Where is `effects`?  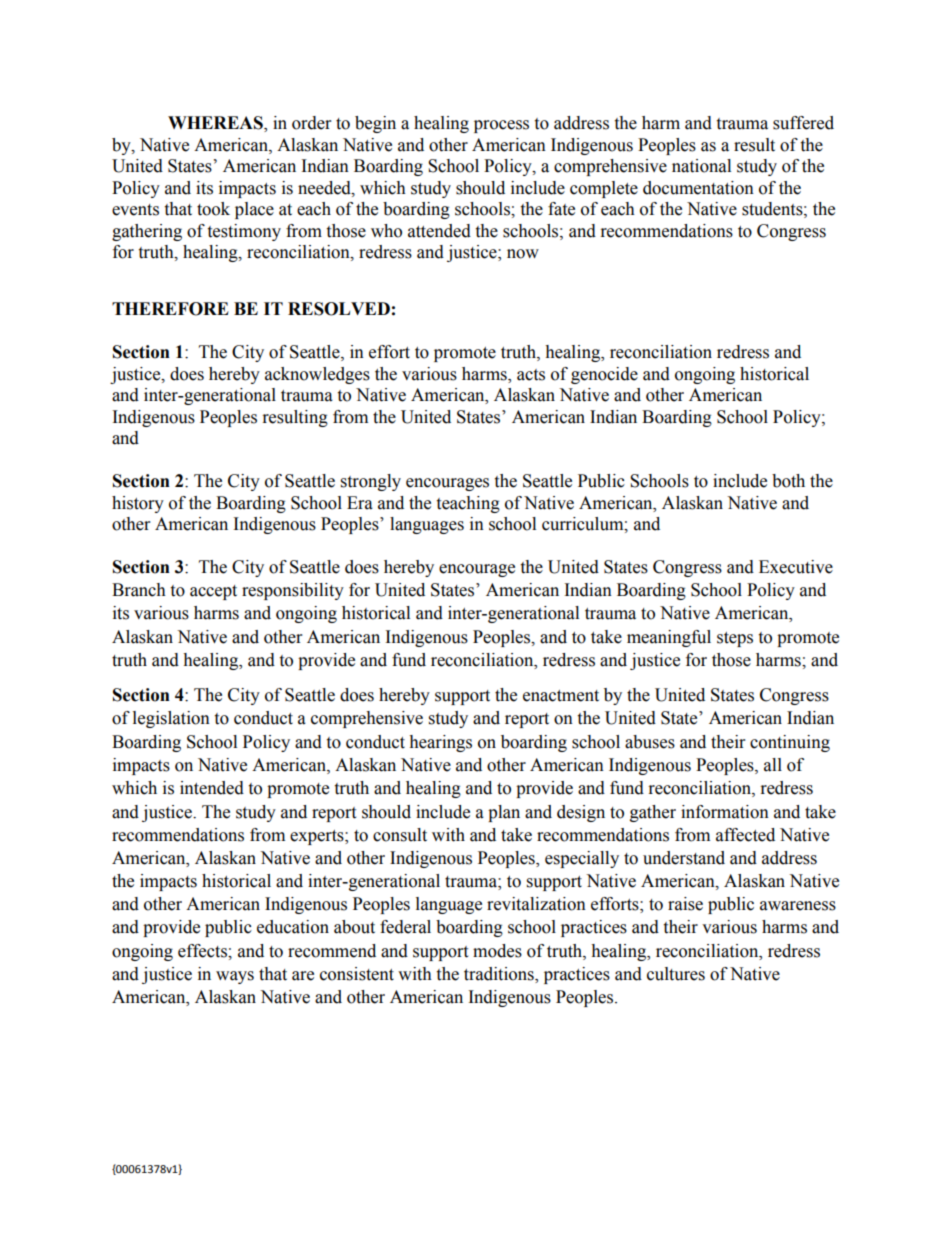 effects is located at coordinates (203, 951).
